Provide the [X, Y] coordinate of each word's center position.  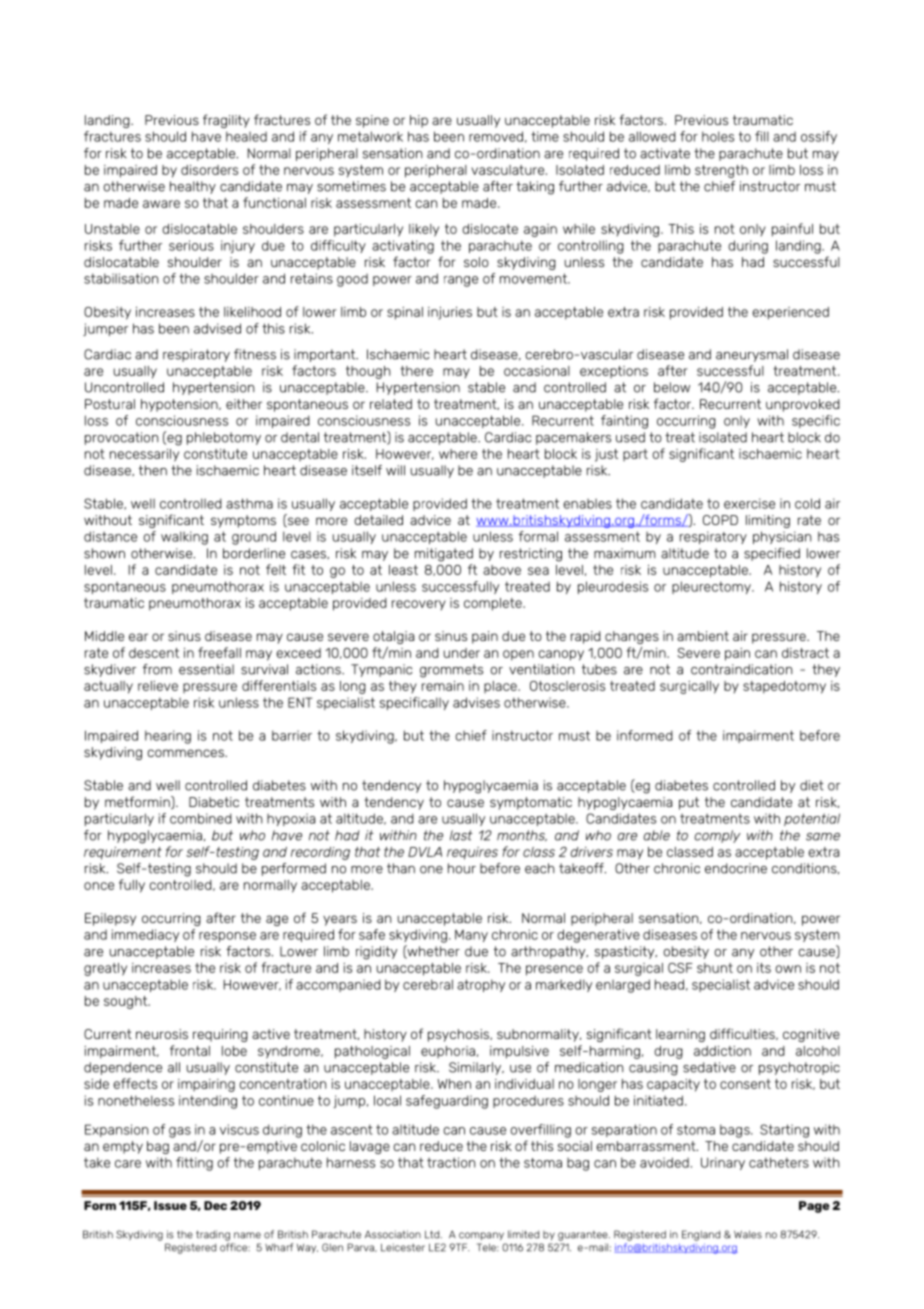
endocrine [736, 868]
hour [462, 868]
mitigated [444, 555]
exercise [749, 503]
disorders [209, 170]
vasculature [509, 170]
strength [721, 171]
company [481, 1236]
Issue [170, 1205]
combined [201, 818]
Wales [748, 1234]
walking [184, 538]
